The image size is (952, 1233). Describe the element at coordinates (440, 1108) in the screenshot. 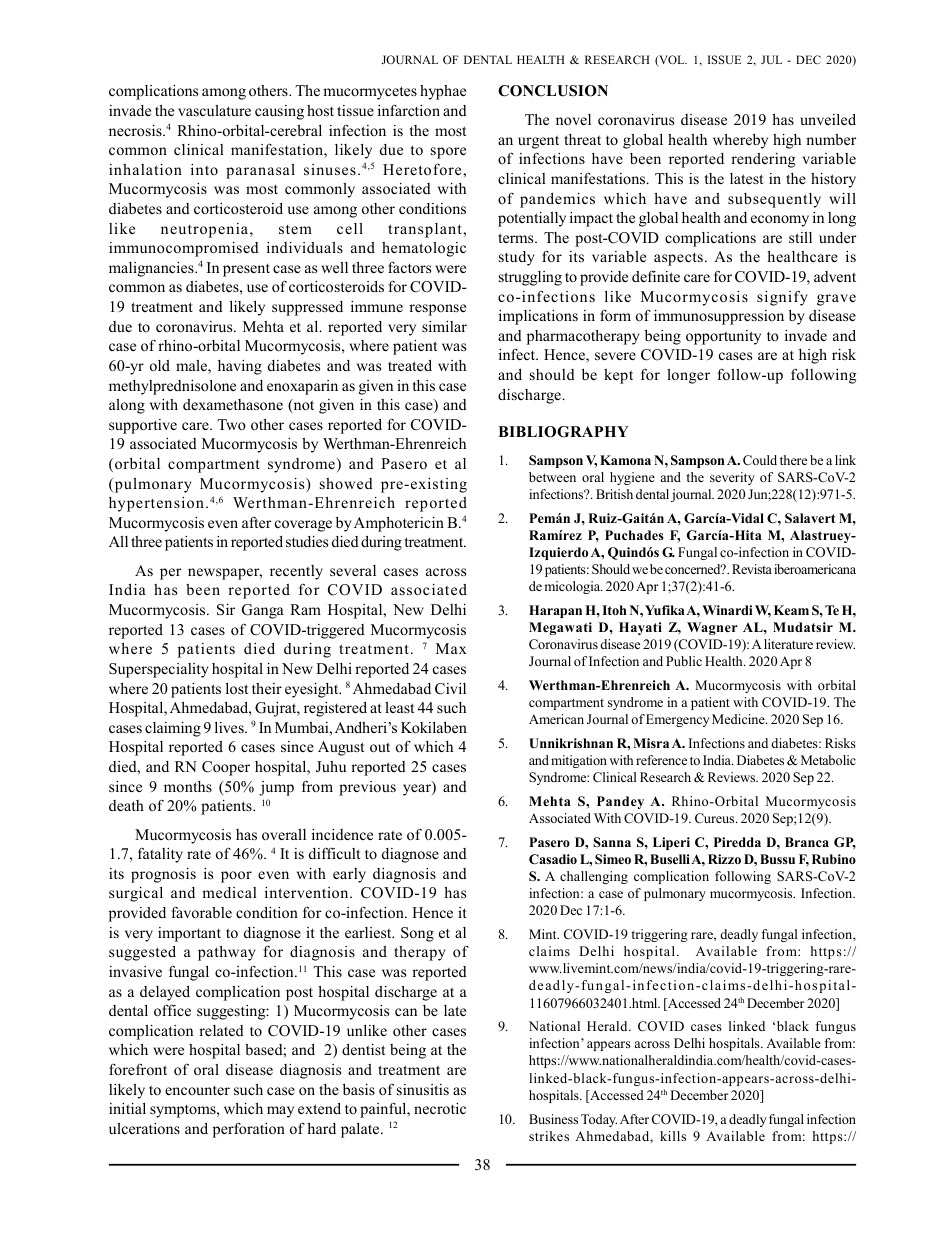

I see `necrotic` at that location.
